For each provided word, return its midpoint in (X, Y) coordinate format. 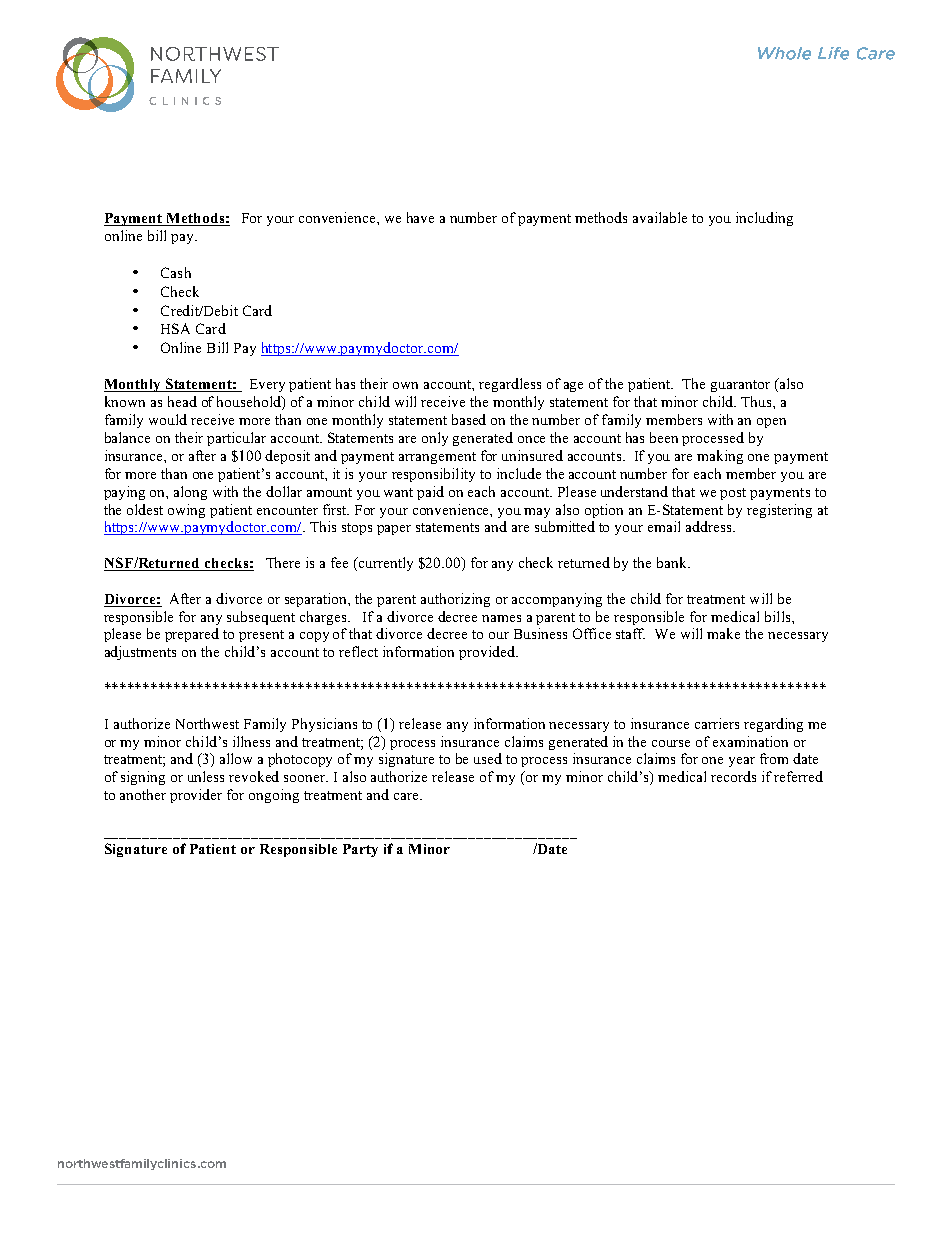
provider (196, 796)
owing (186, 511)
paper (394, 530)
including (764, 219)
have (420, 217)
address (710, 526)
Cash (176, 272)
